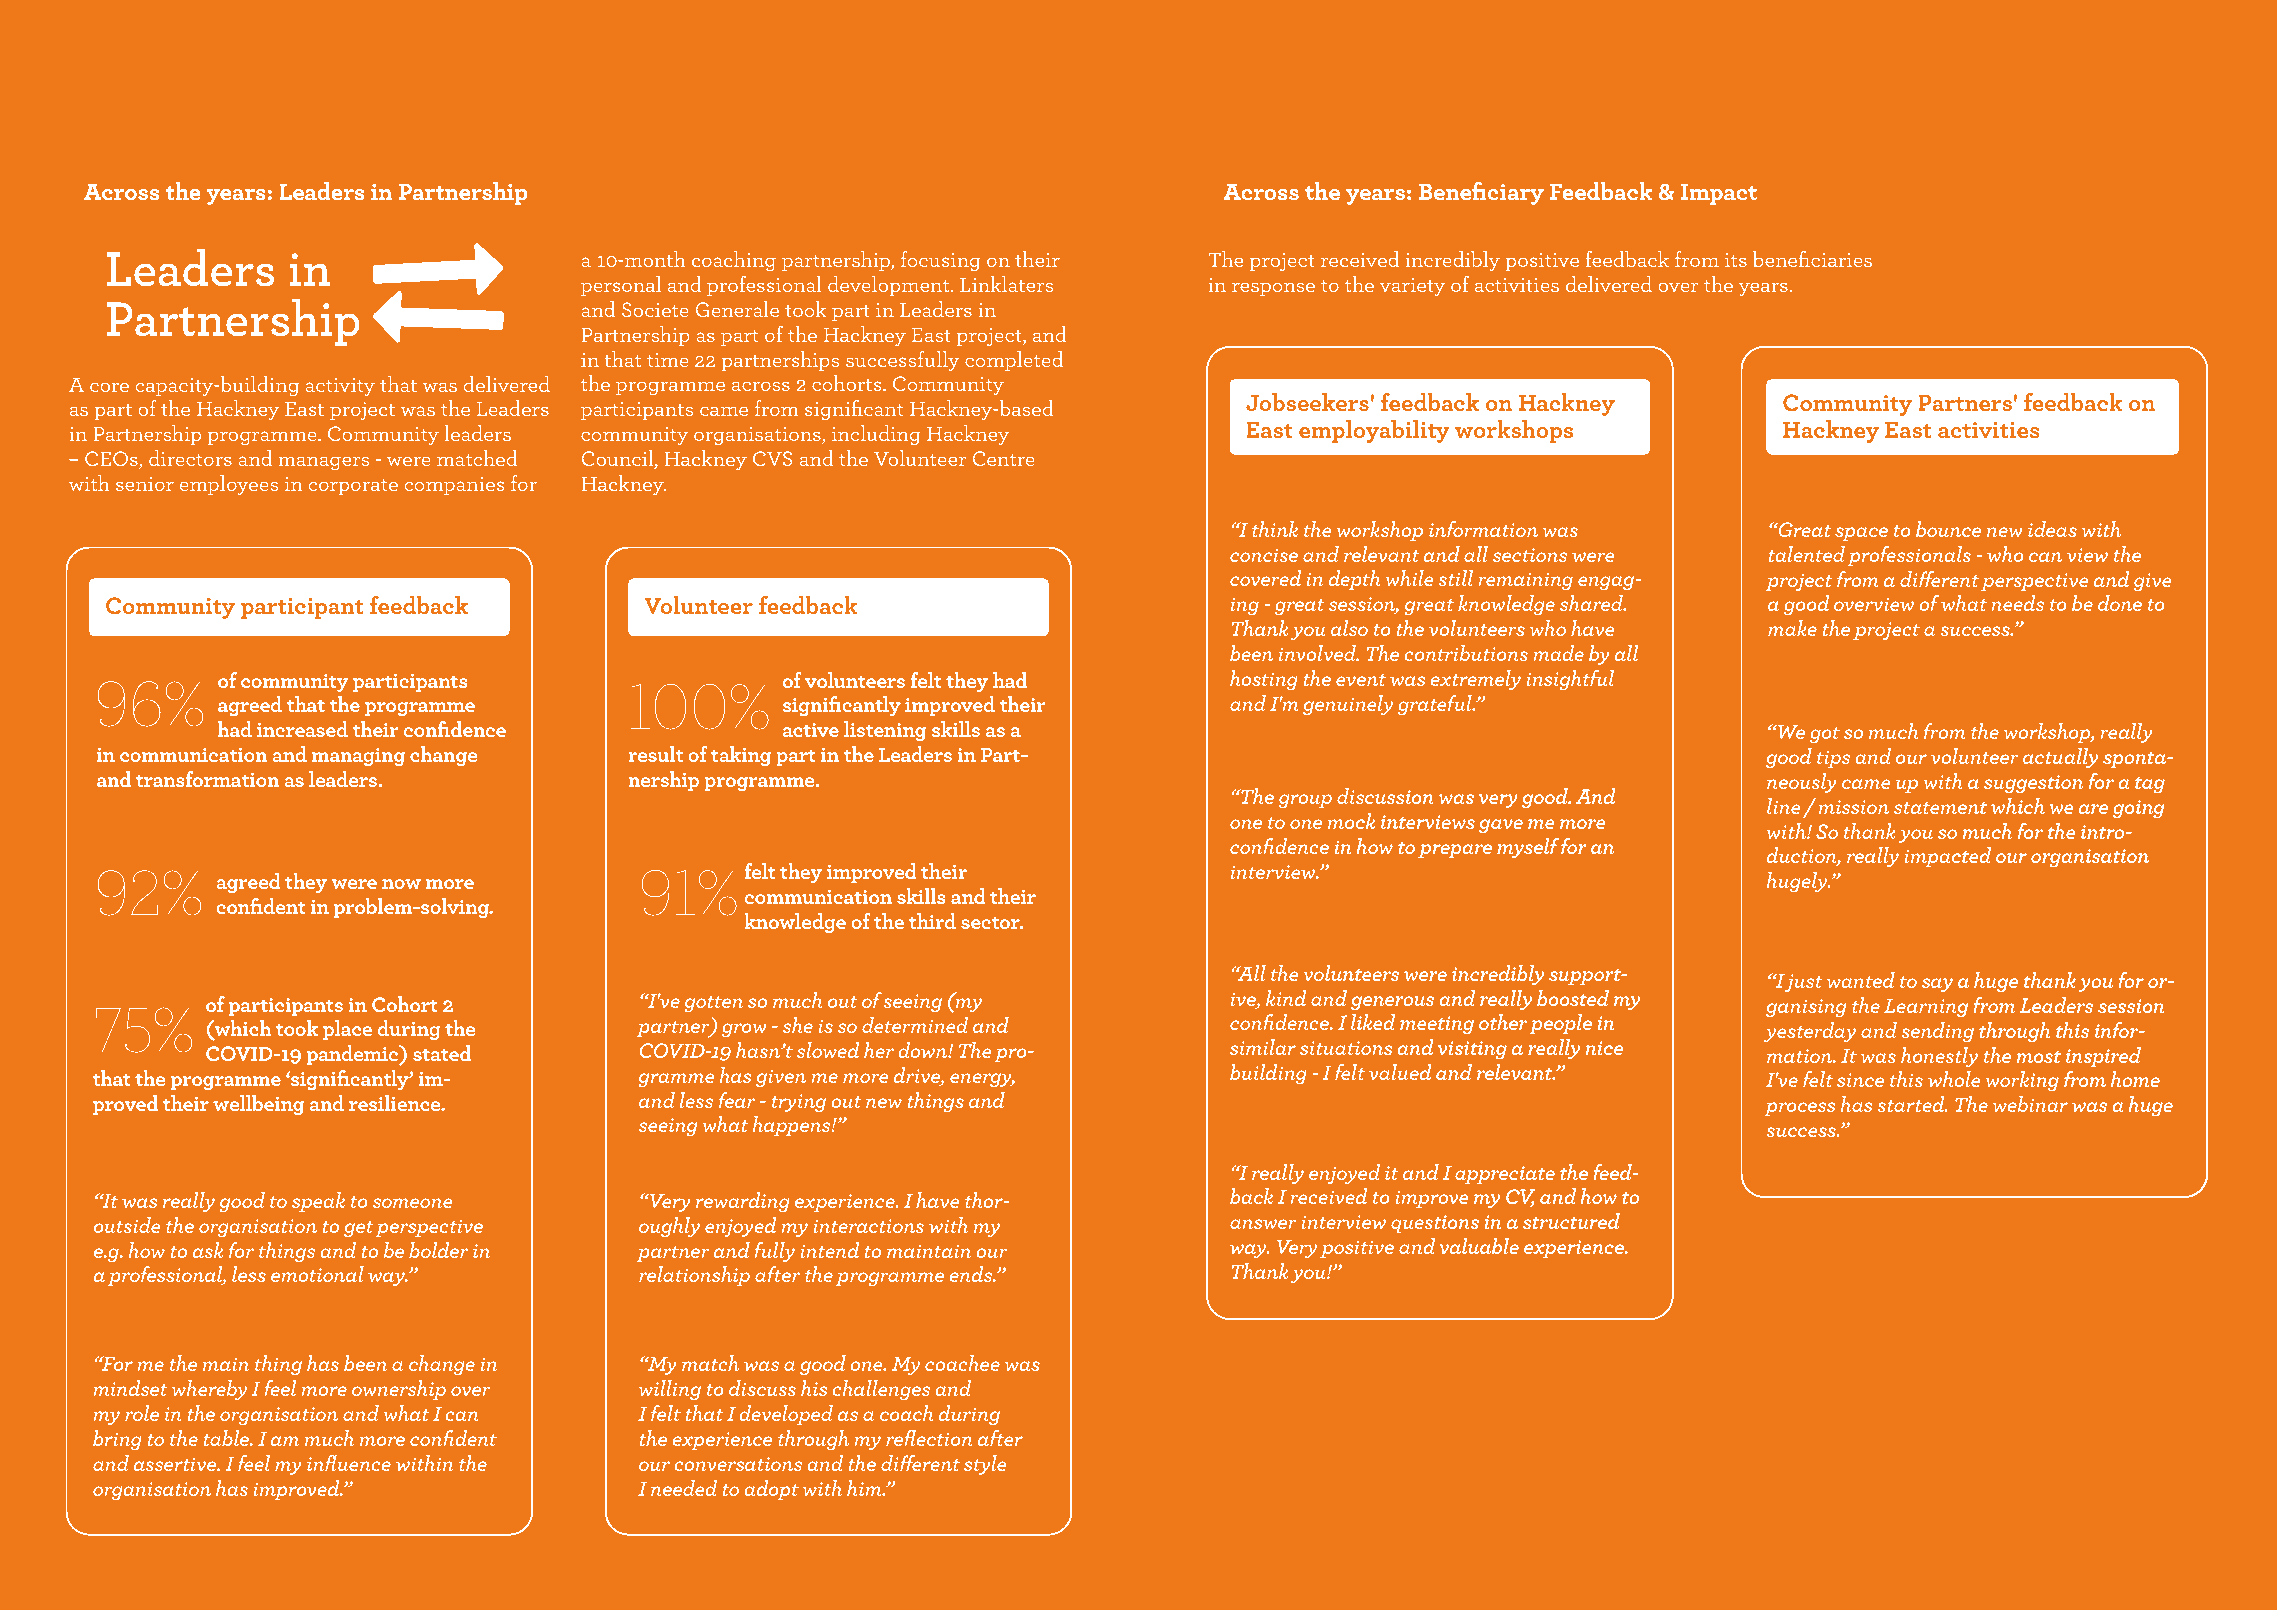 This page has height=1610, width=2277. I want to click on corporate, so click(353, 487).
